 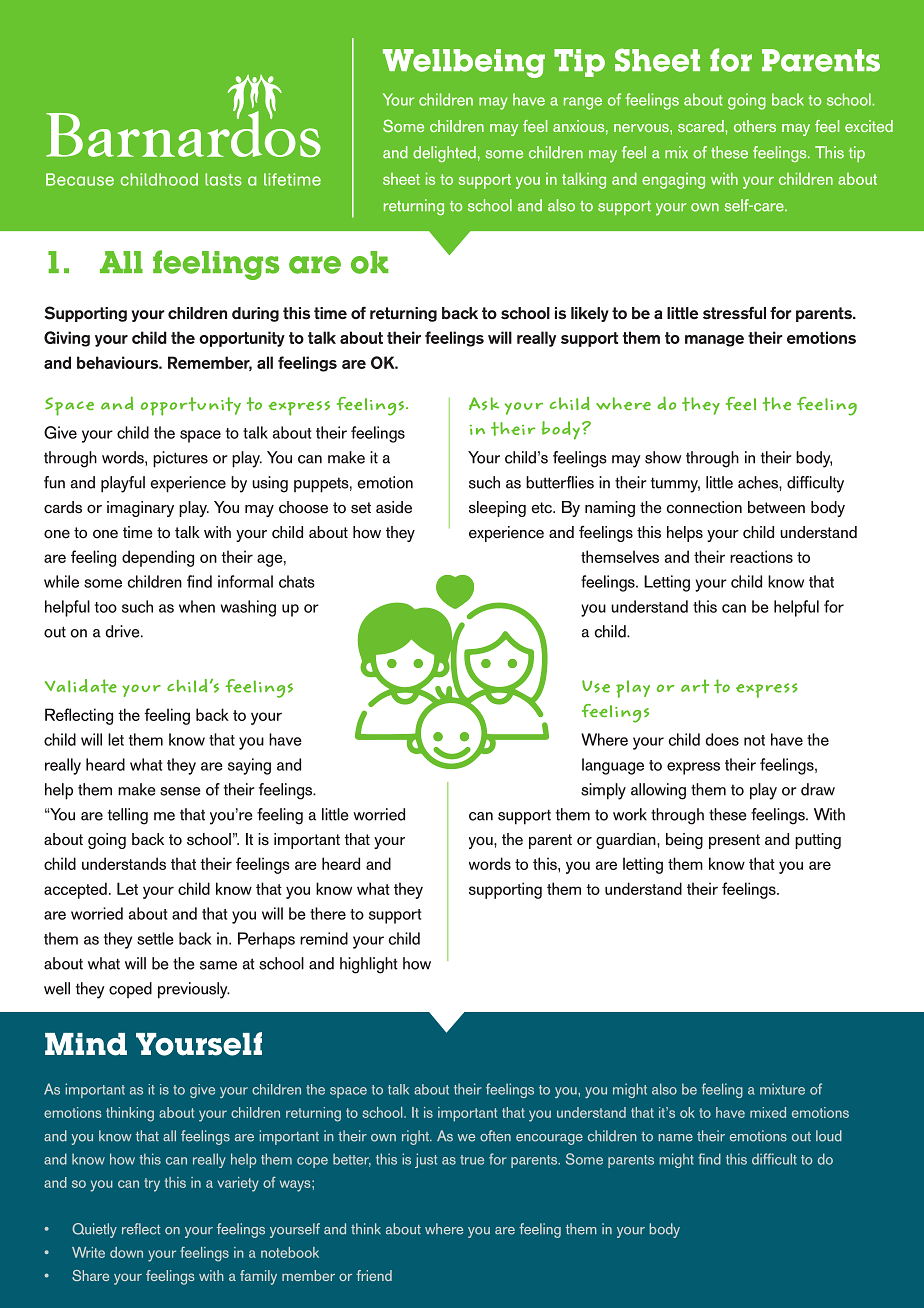 What do you see at coordinates (255, 314) in the screenshot?
I see `during` at bounding box center [255, 314].
